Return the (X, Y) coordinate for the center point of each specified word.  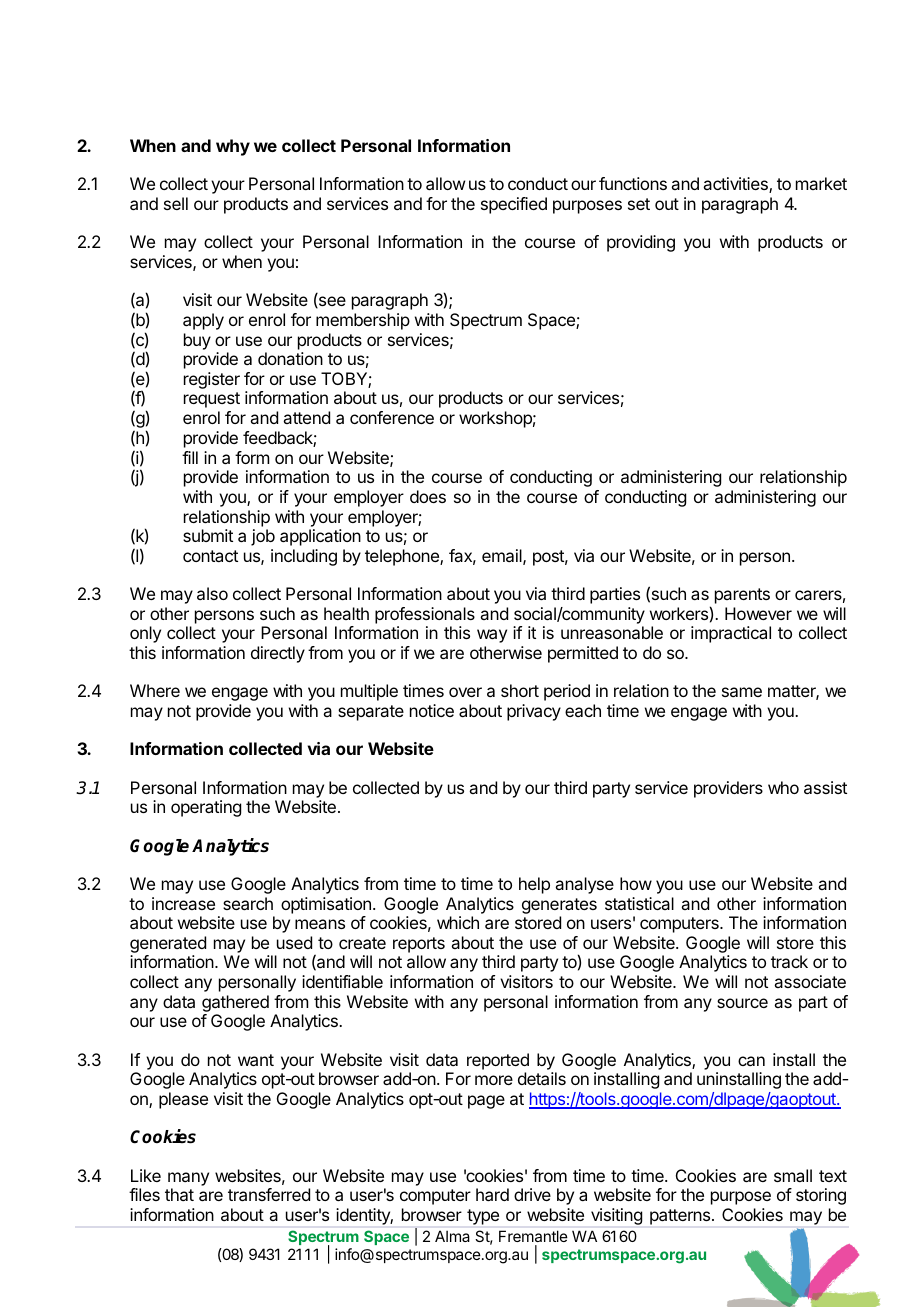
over (465, 692)
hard (492, 1194)
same (742, 692)
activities (736, 185)
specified (514, 205)
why (233, 147)
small (793, 1175)
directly (278, 654)
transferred (269, 1194)
